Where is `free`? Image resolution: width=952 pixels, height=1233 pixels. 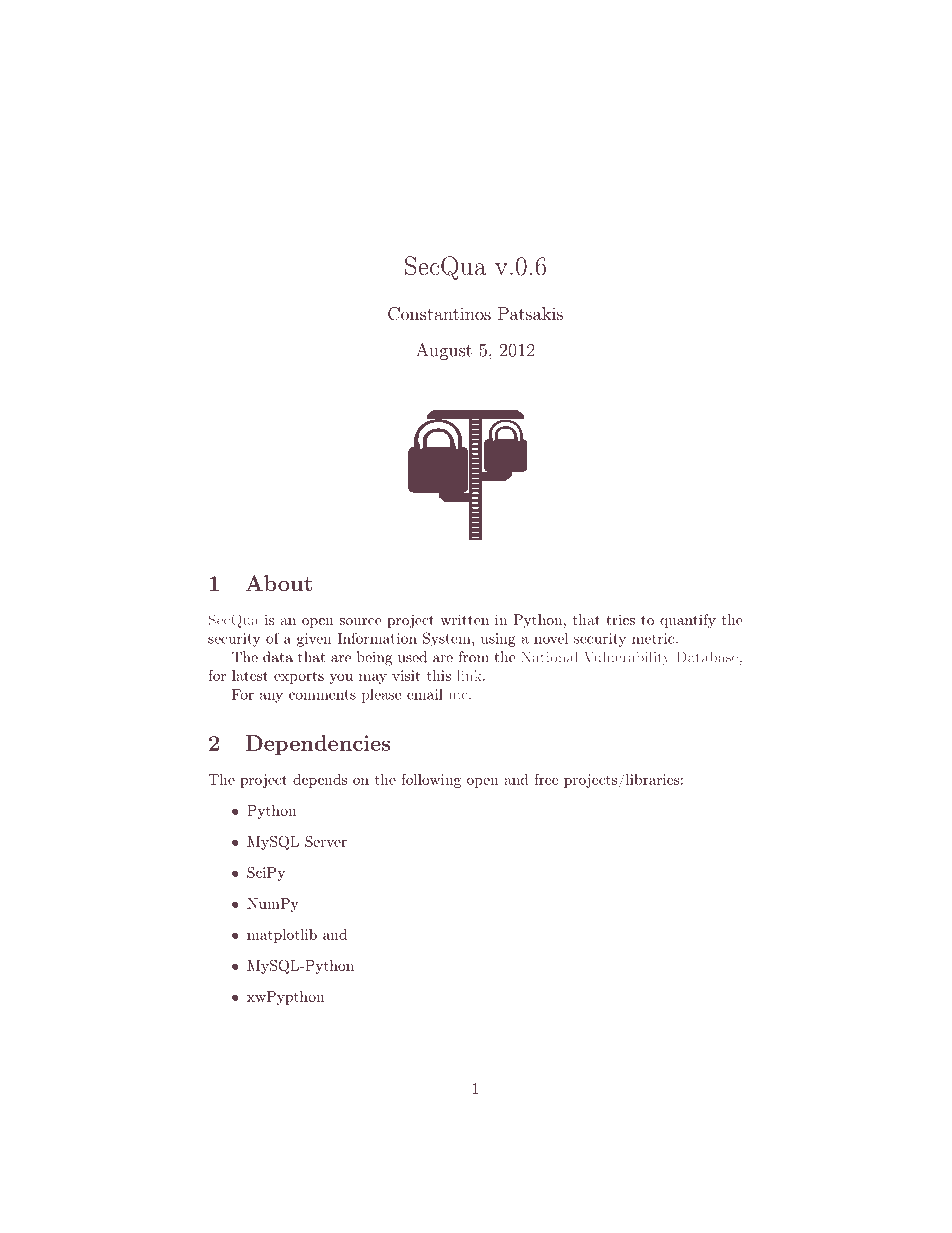 free is located at coordinates (546, 779).
